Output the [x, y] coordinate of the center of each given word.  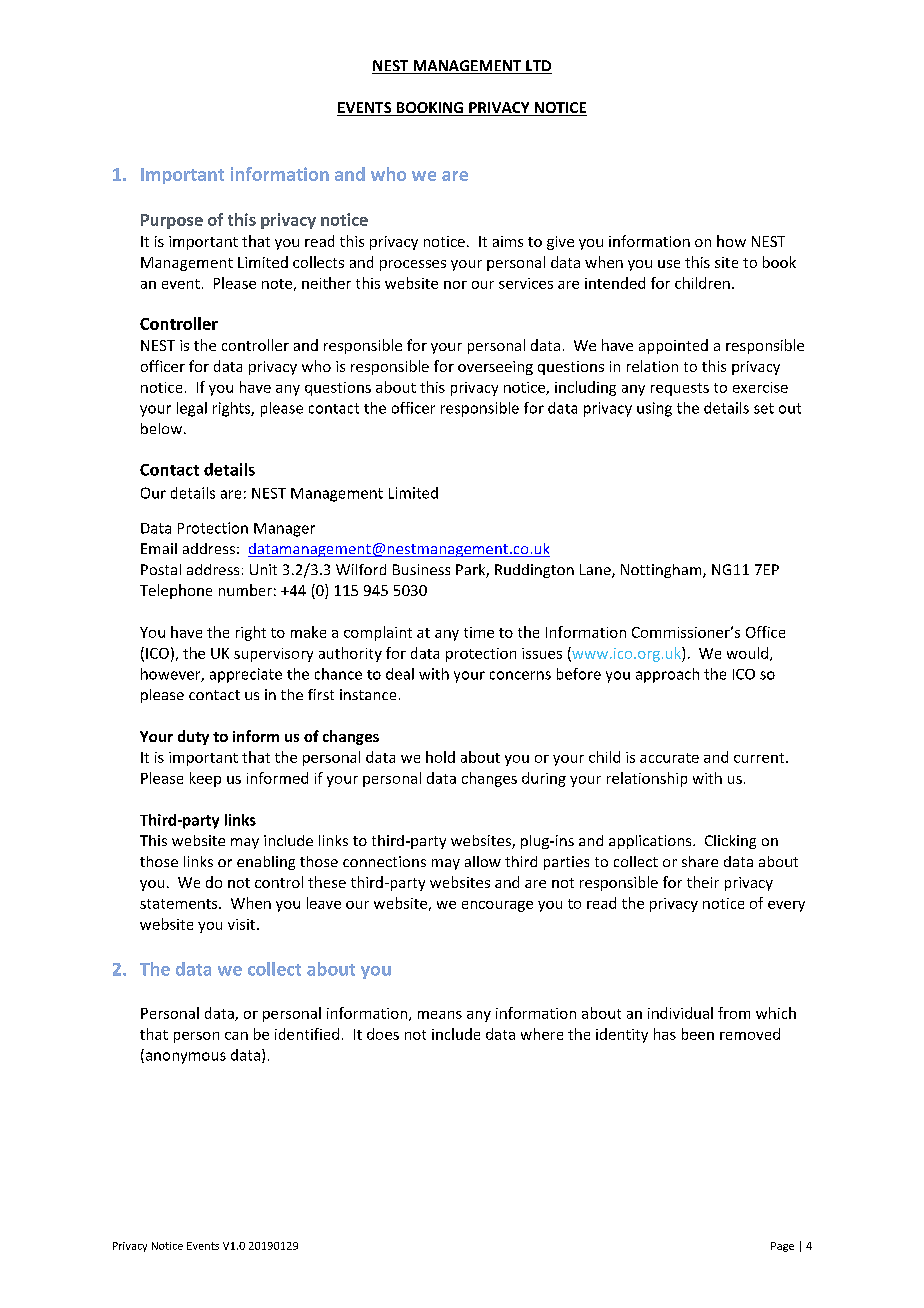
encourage [497, 906]
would [747, 653]
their [703, 882]
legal [192, 409]
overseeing [495, 368]
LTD [538, 67]
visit [243, 924]
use [669, 264]
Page [782, 1247]
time [479, 632]
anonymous [184, 1058]
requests [680, 389]
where [542, 1034]
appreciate [246, 675]
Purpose [172, 221]
